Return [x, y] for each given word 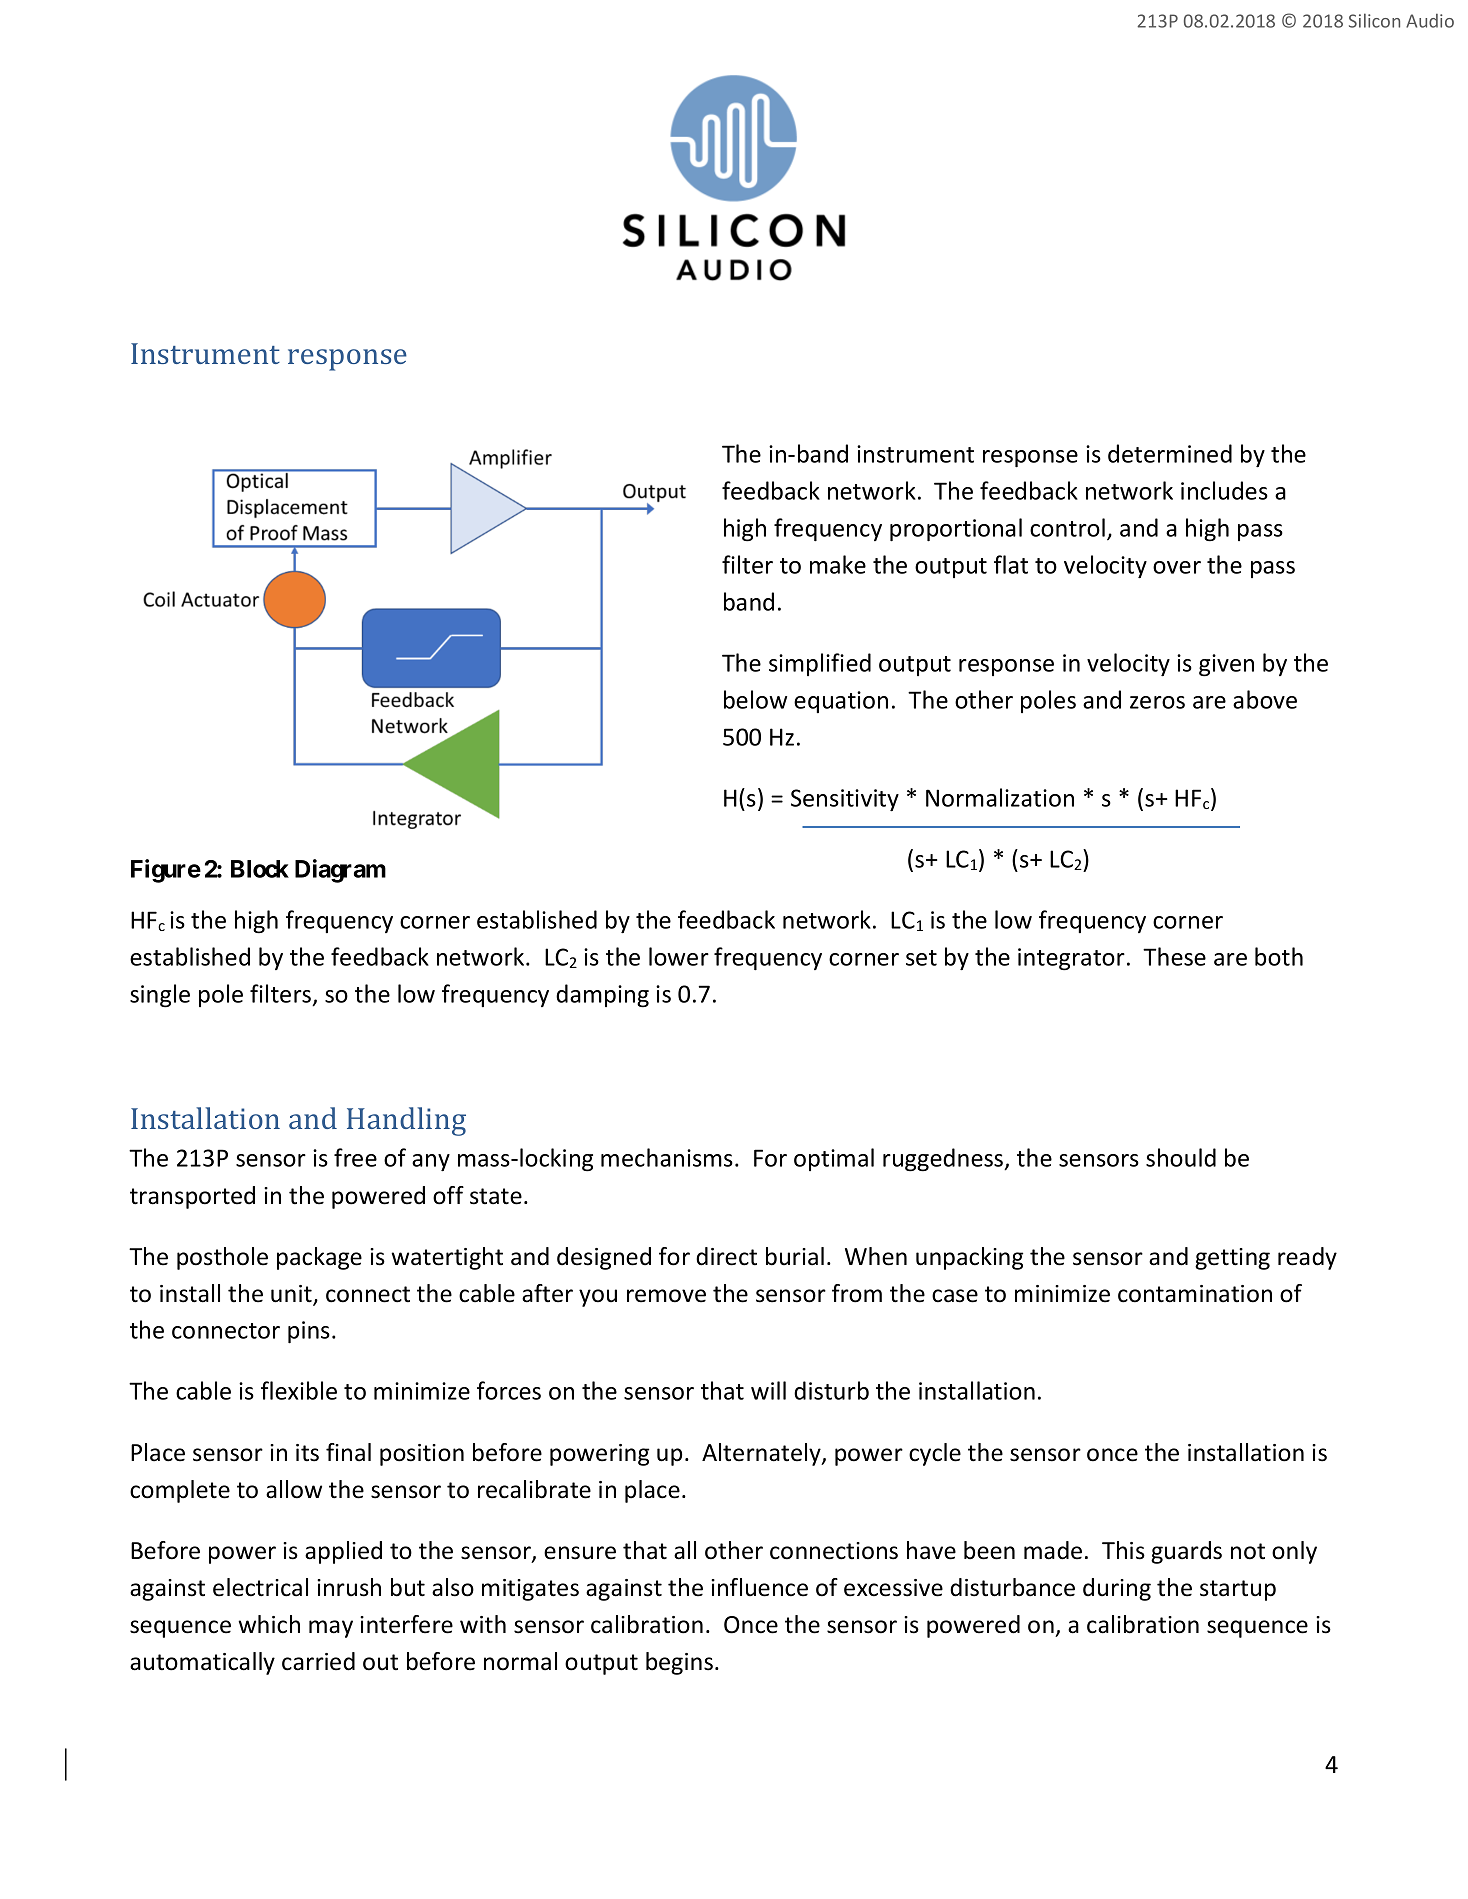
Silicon [1374, 20]
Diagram [340, 871]
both [1279, 956]
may [331, 1629]
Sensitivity [845, 800]
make [838, 564]
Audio [1430, 21]
